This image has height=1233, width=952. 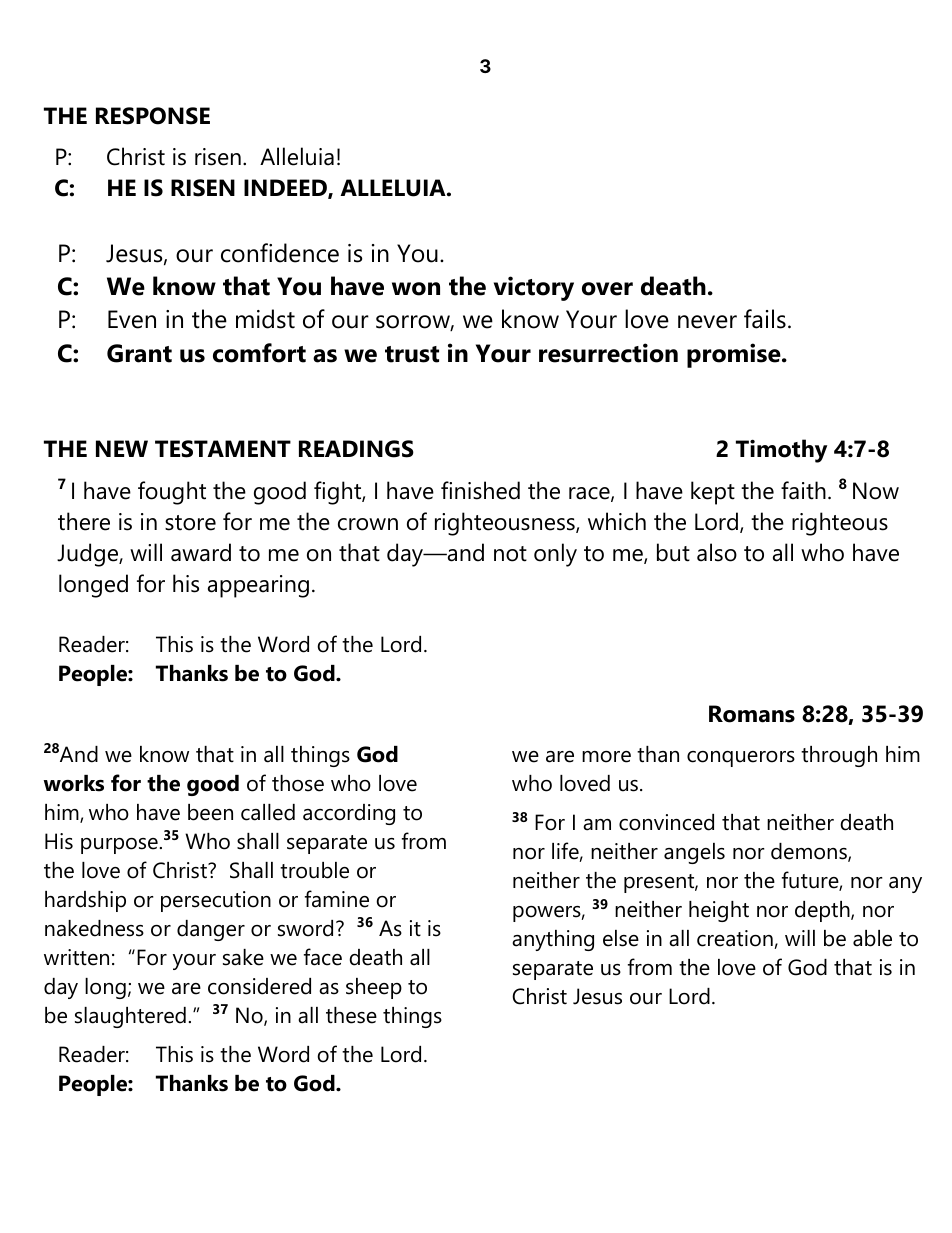 What do you see at coordinates (412, 354) in the image?
I see `trust` at bounding box center [412, 354].
